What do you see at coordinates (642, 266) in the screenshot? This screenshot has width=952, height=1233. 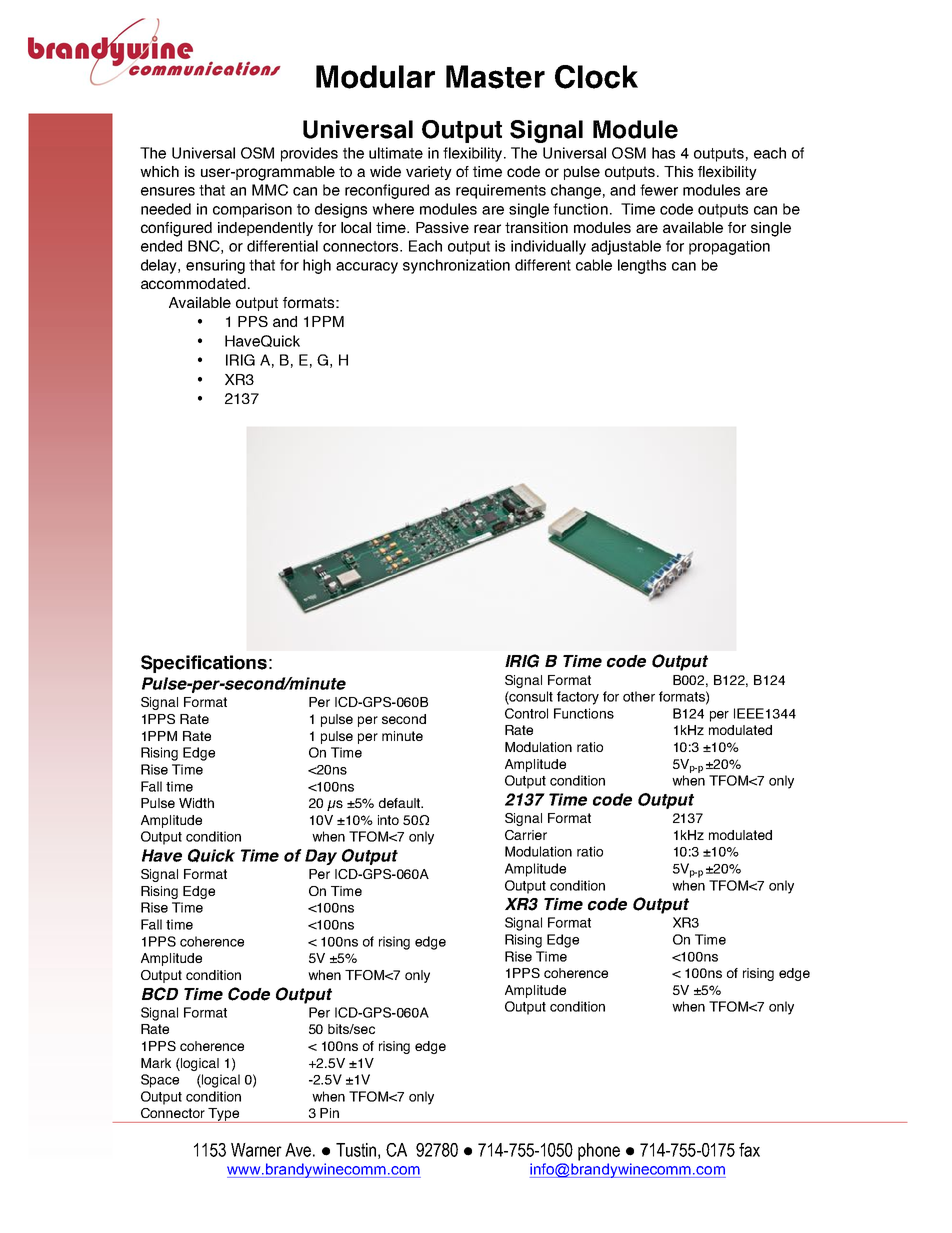 I see `lengths` at bounding box center [642, 266].
